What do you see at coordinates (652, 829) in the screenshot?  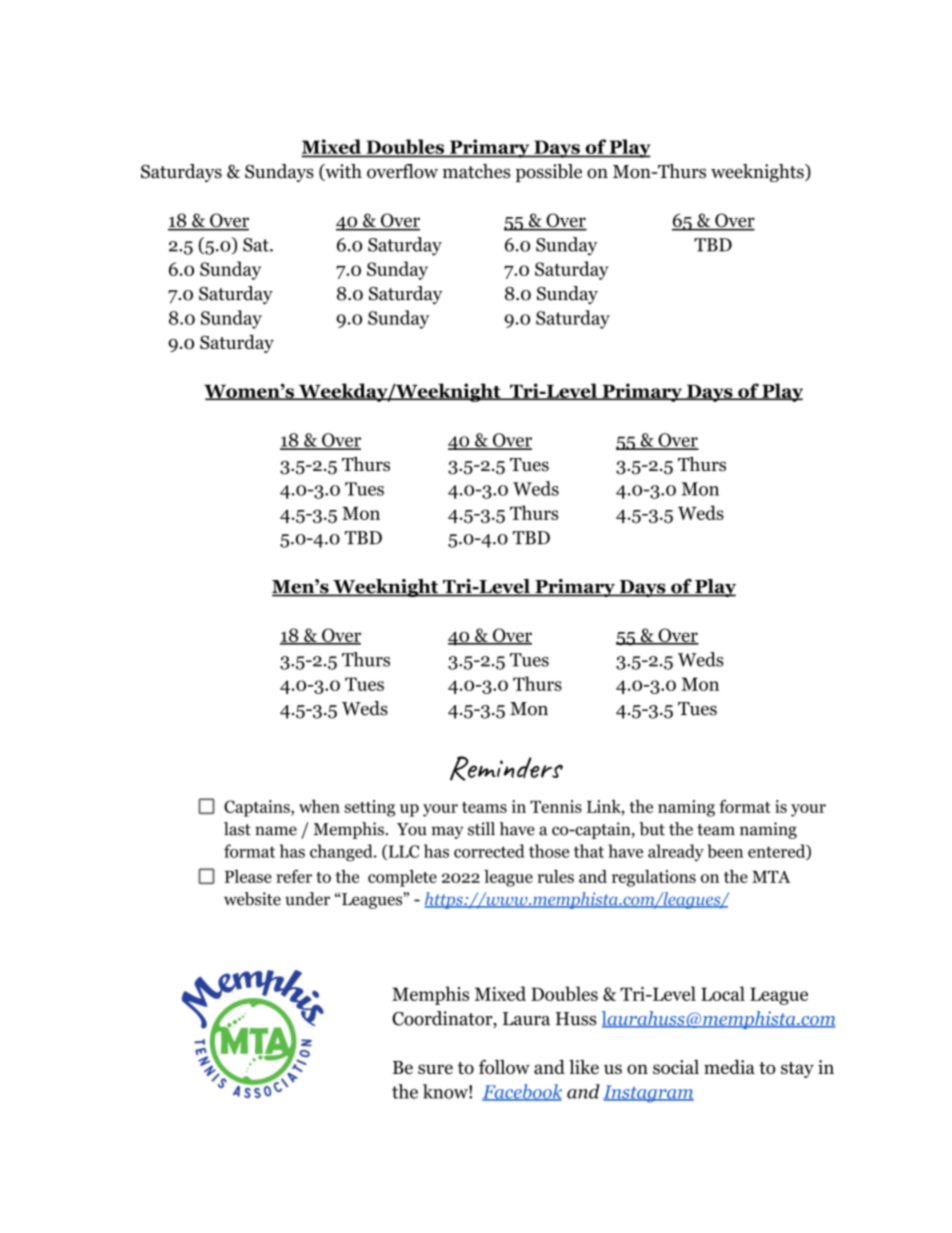 I see `but` at bounding box center [652, 829].
